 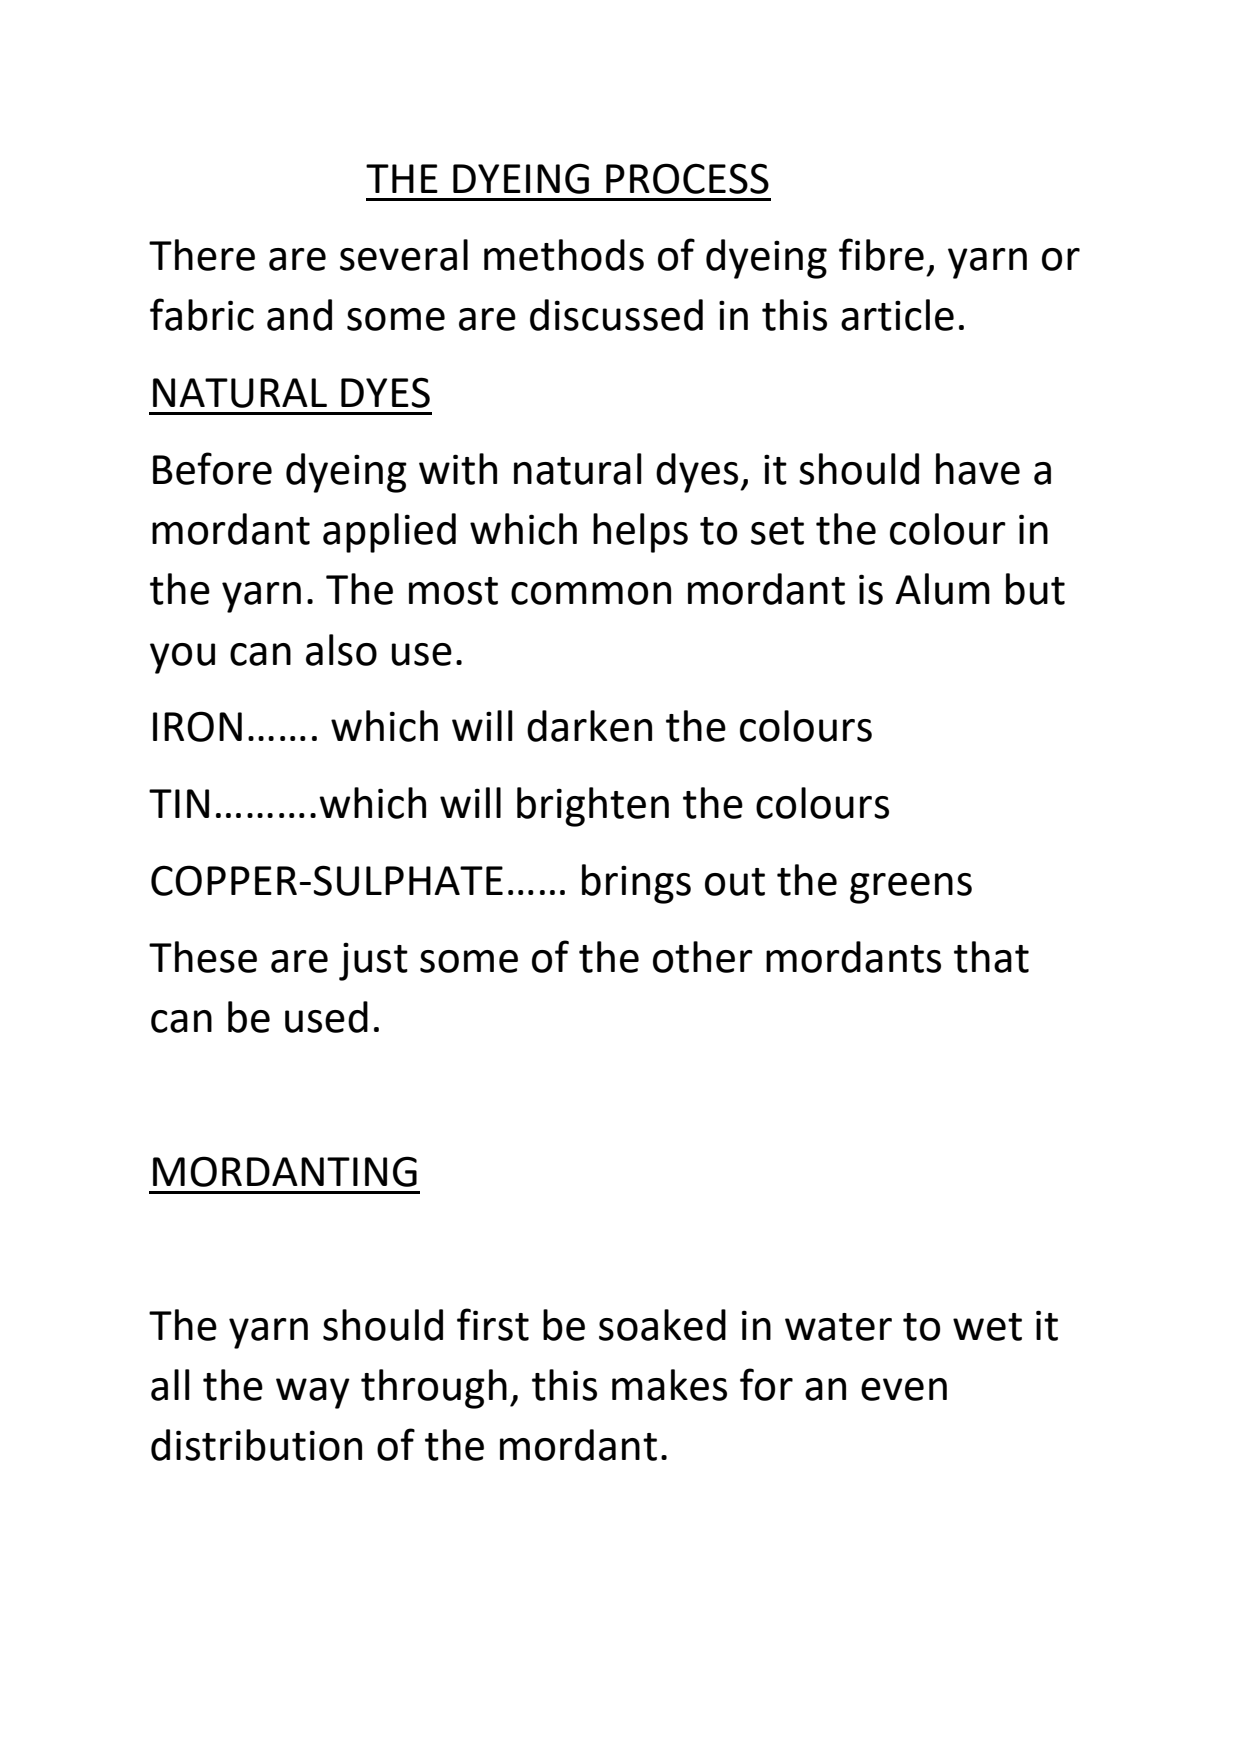 I want to click on There, so click(x=202, y=255).
